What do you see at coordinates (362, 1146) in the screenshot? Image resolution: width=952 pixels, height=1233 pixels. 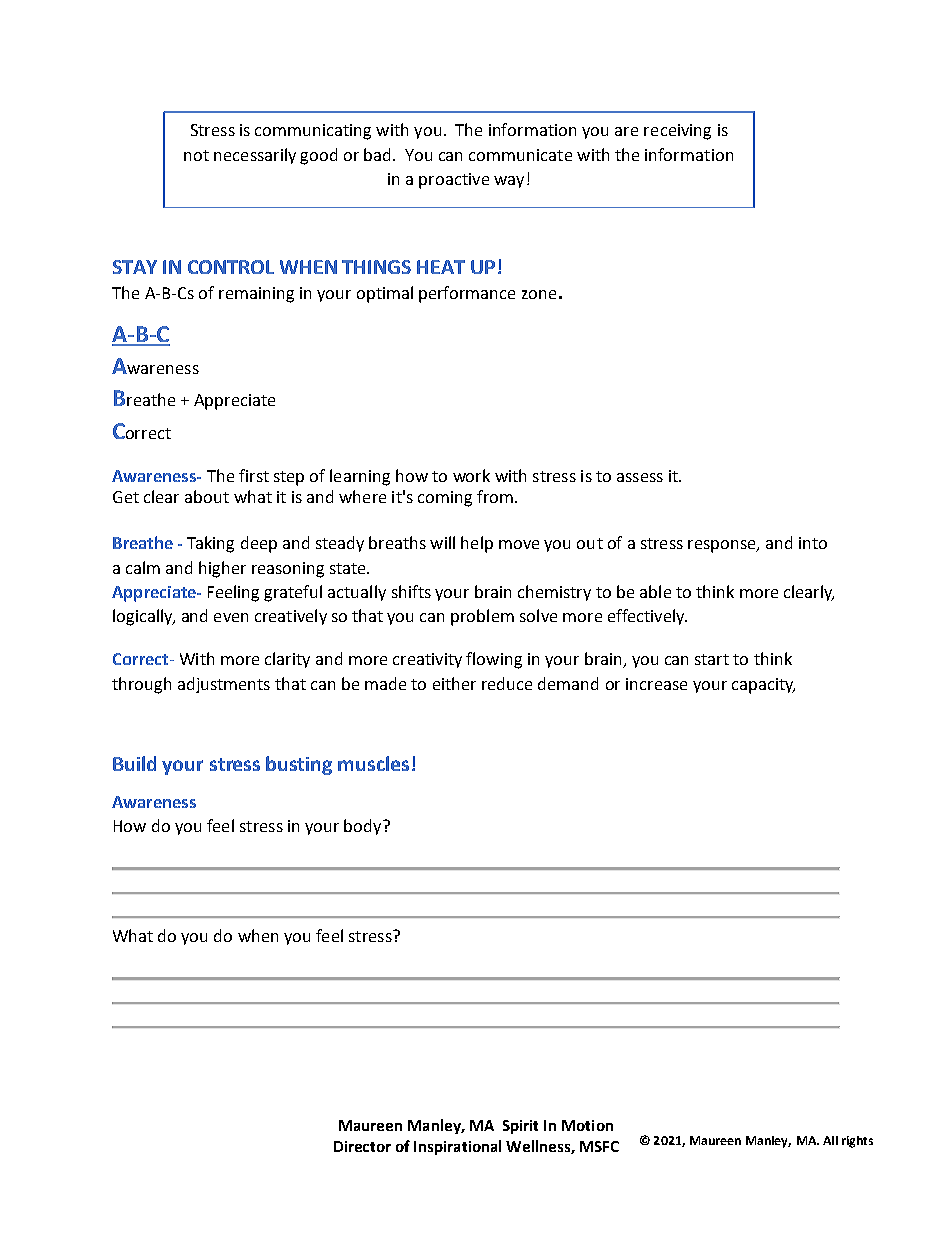 I see `Director` at bounding box center [362, 1146].
